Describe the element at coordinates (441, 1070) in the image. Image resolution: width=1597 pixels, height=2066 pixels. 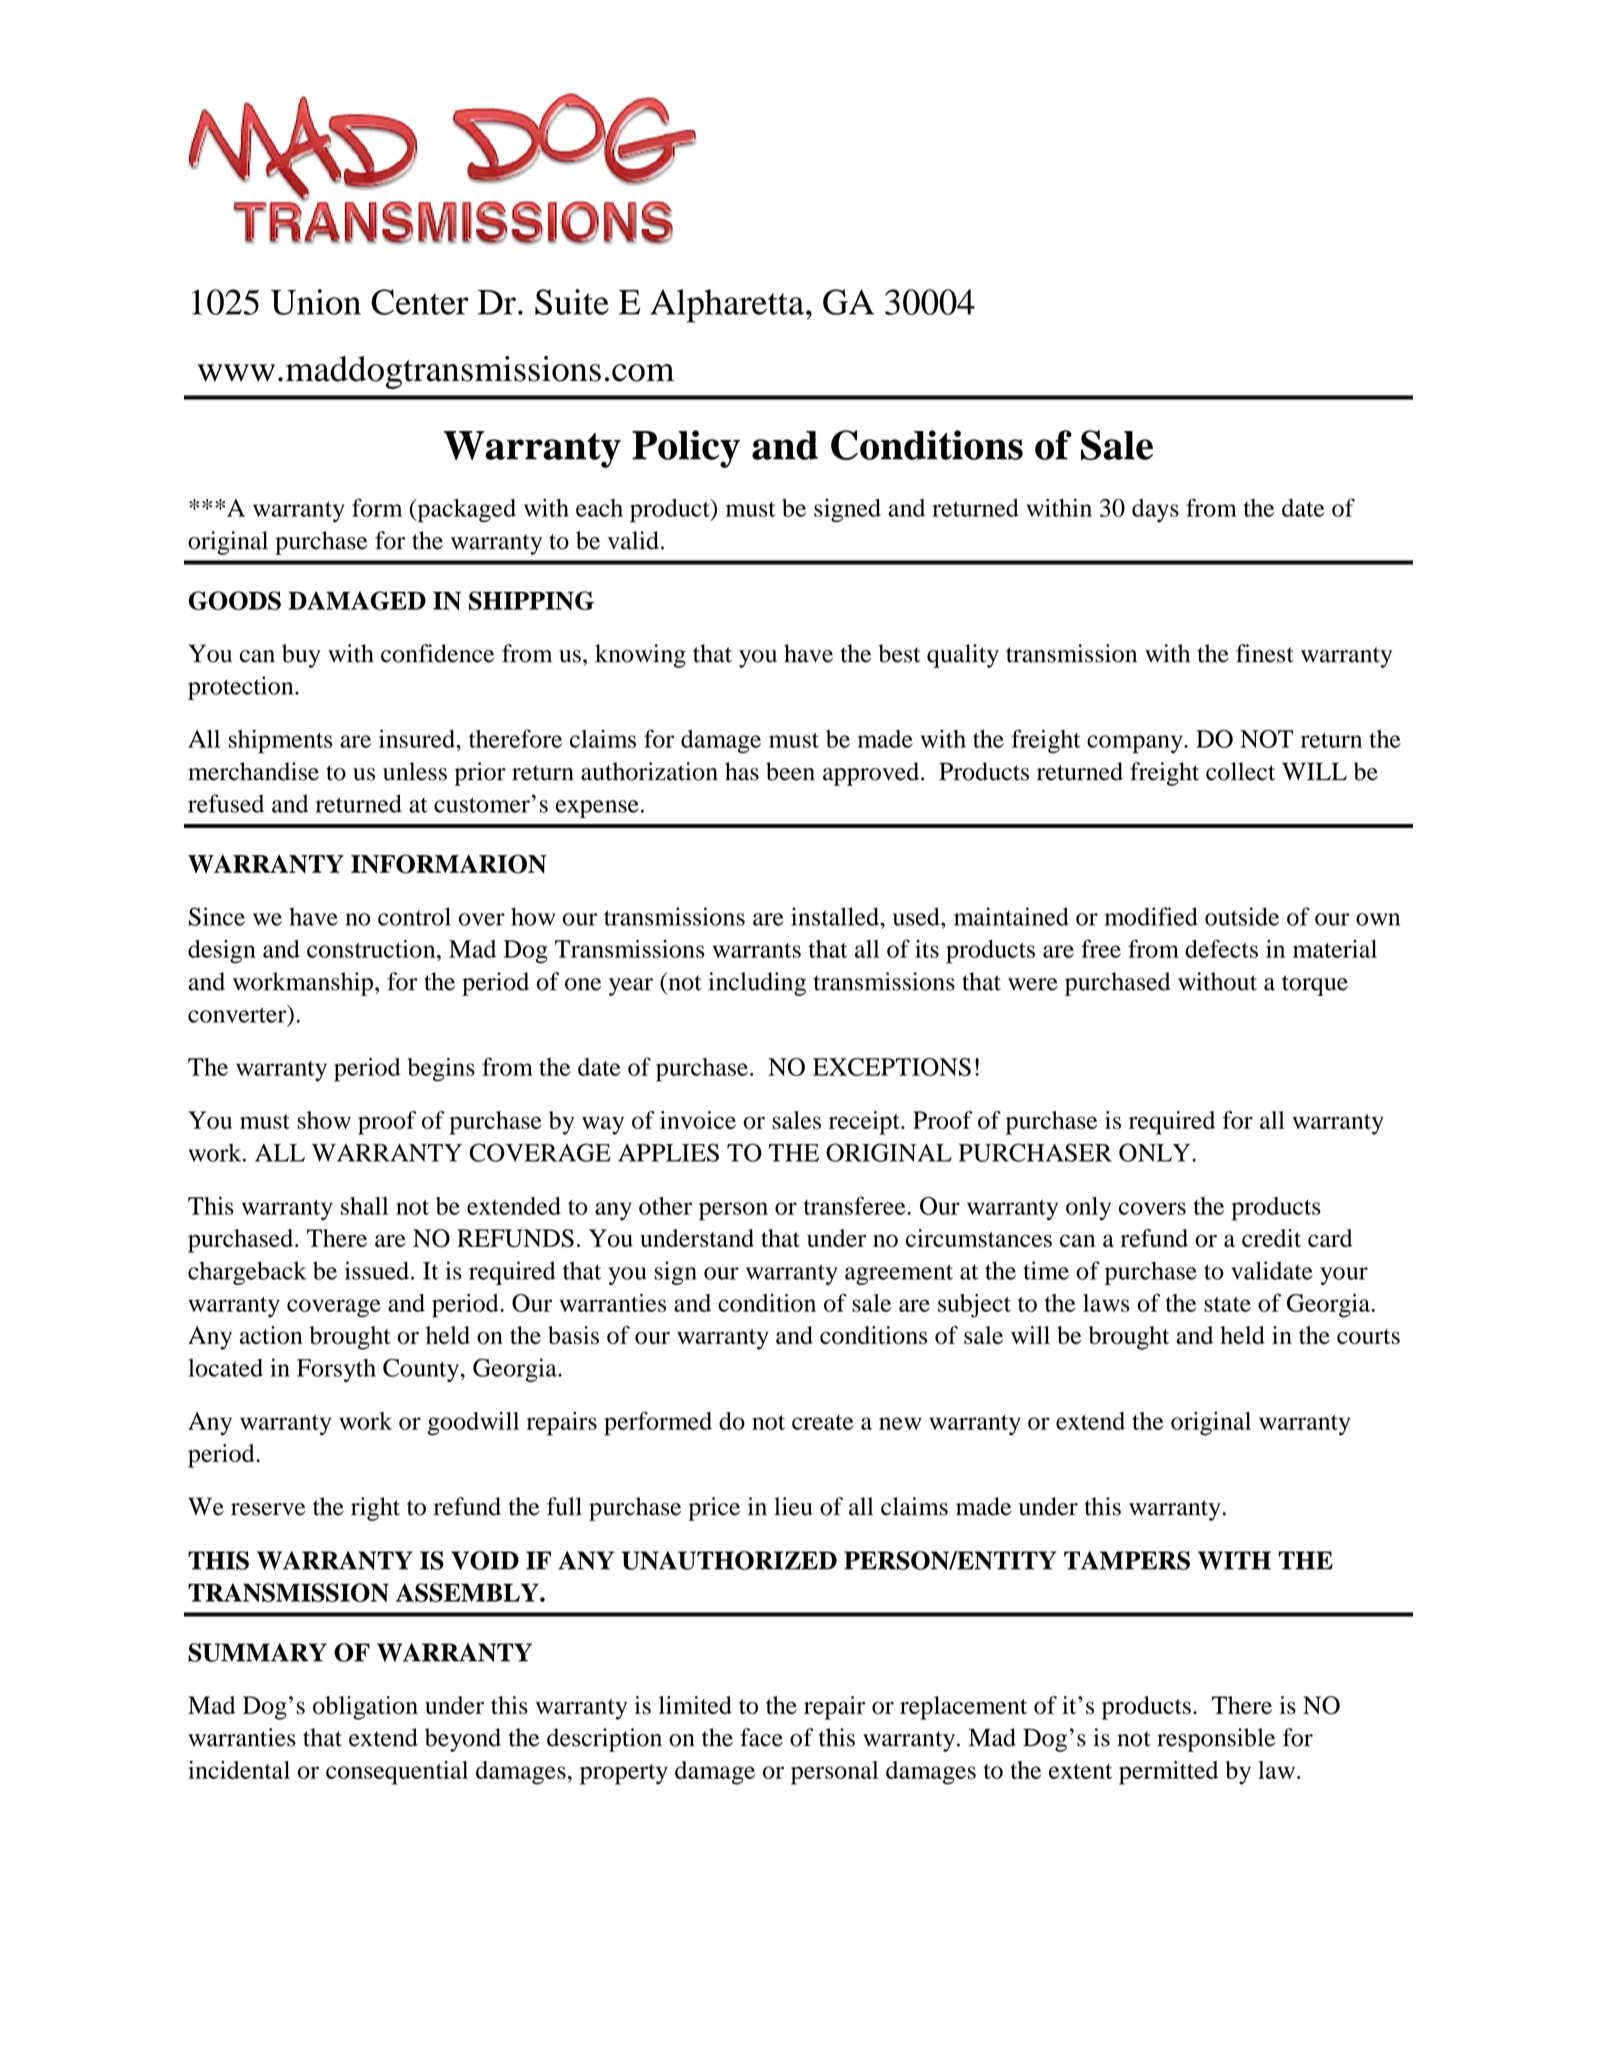
I see `begins` at that location.
